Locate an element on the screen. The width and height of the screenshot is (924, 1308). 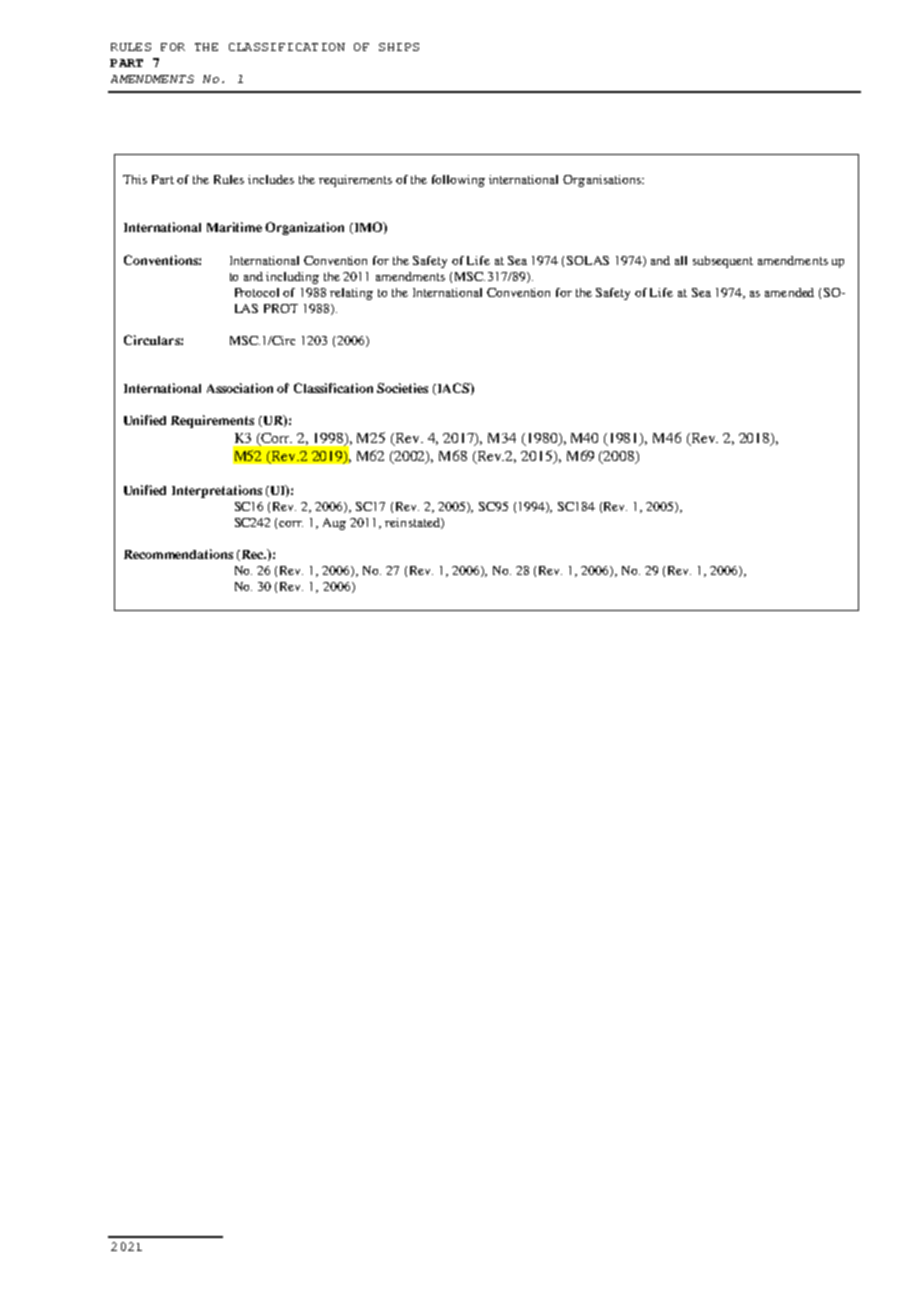
Recommendations is located at coordinates (178, 554).
